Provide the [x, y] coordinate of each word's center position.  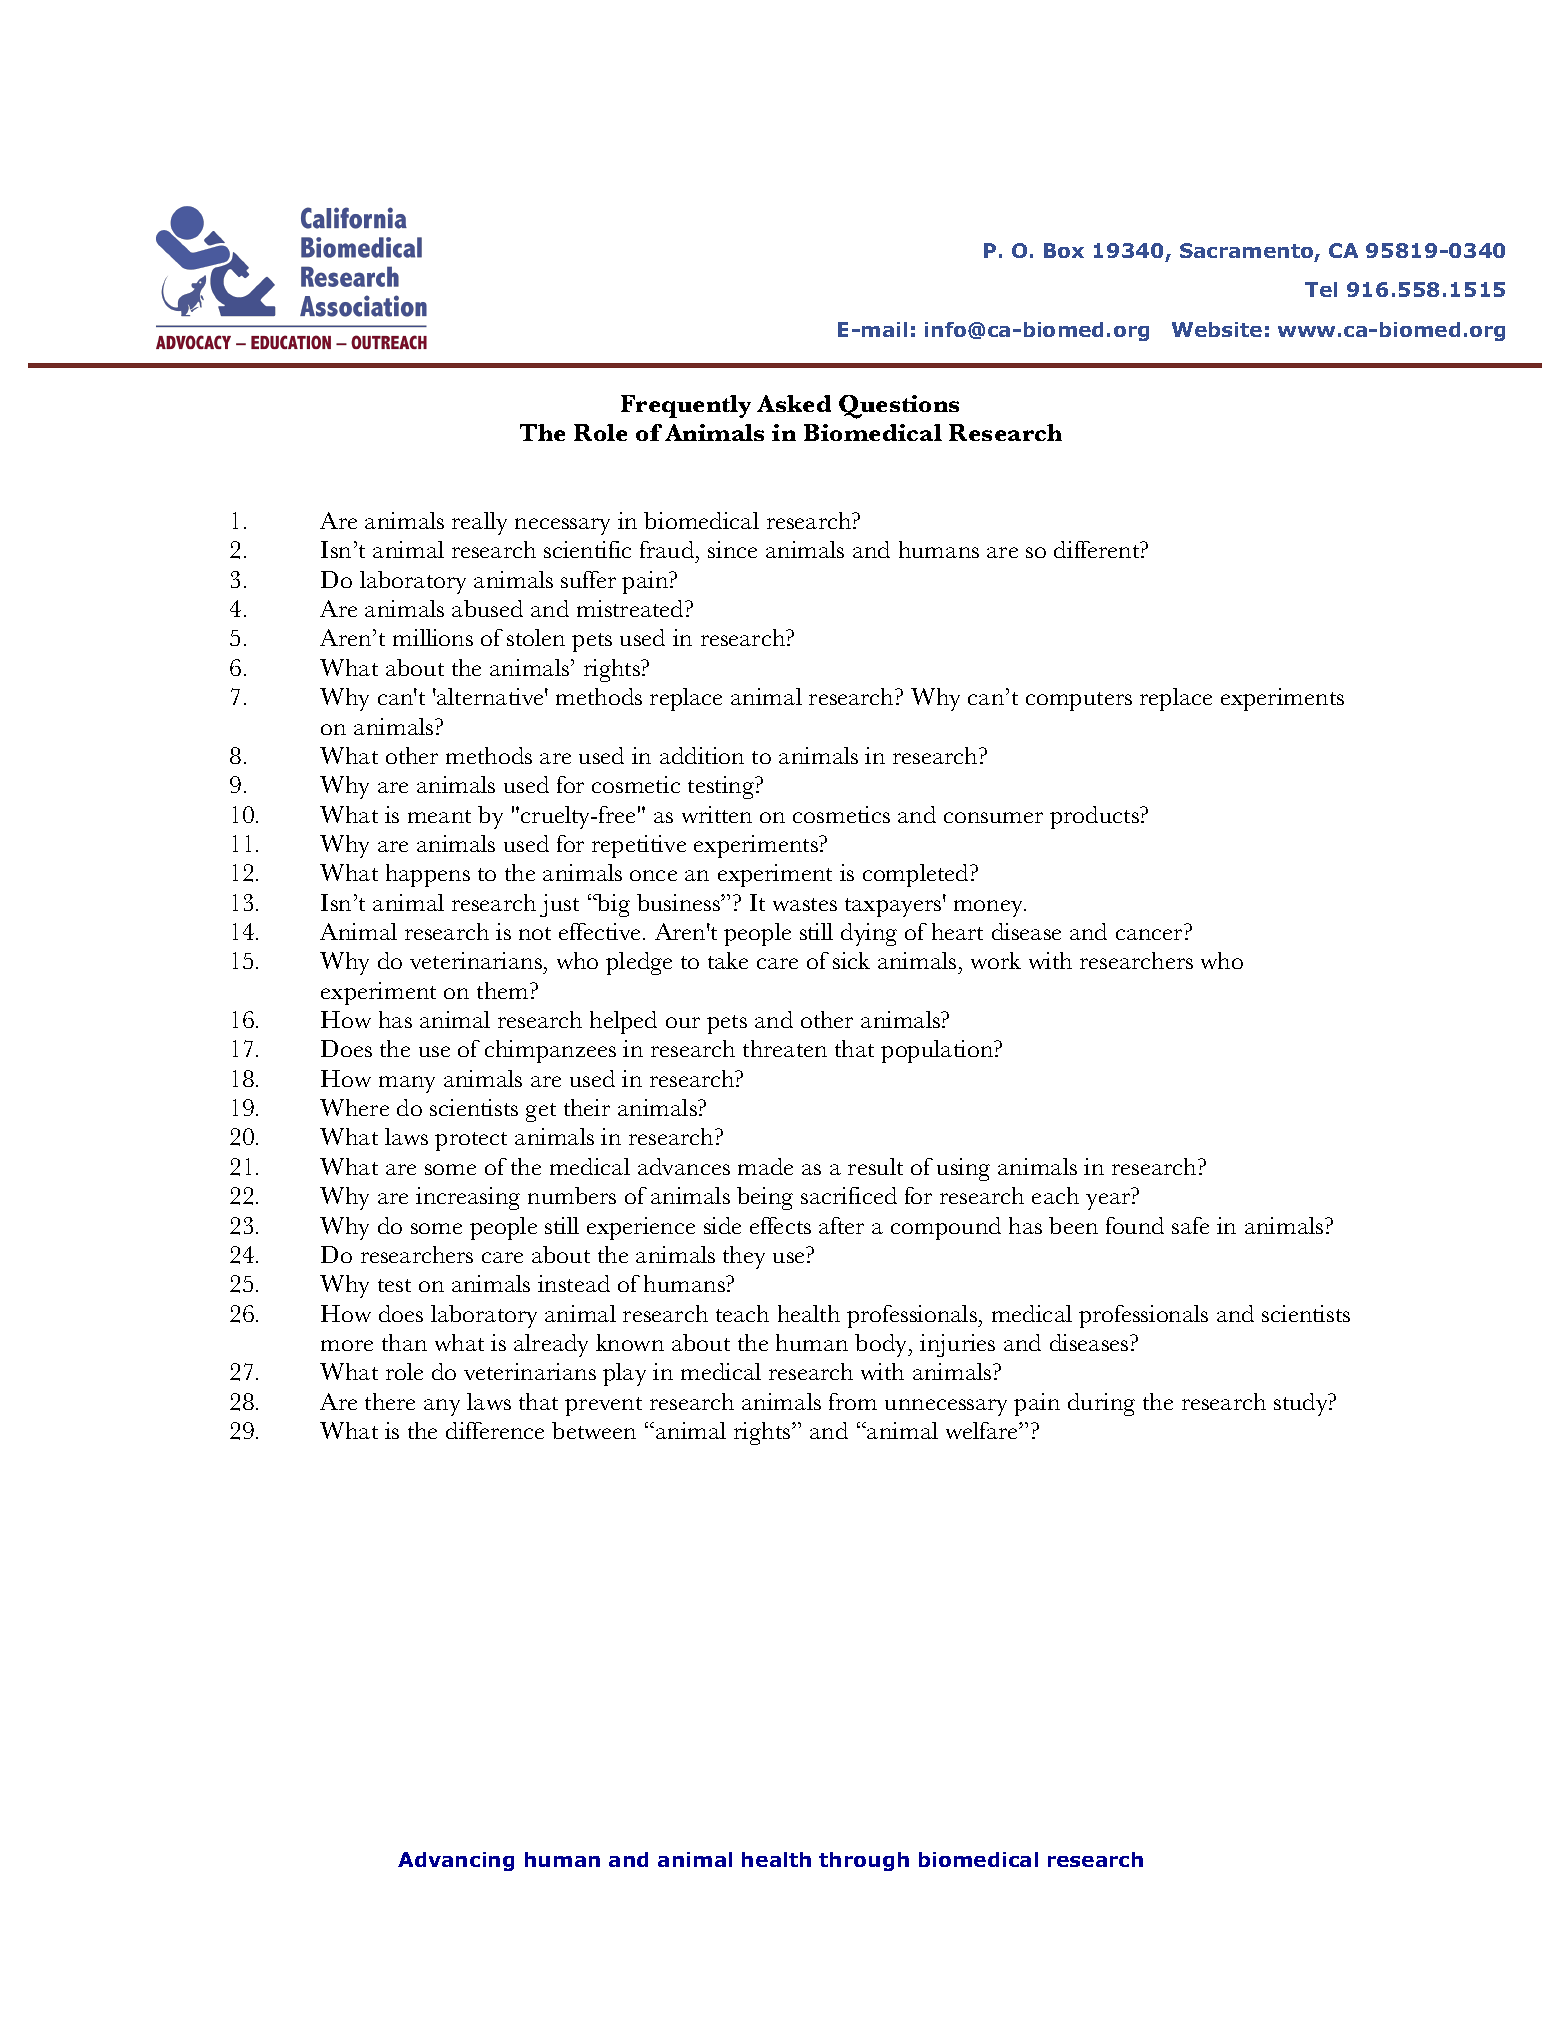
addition [702, 755]
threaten [785, 1048]
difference [495, 1430]
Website [1217, 329]
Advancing [456, 1861]
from [853, 1401]
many [407, 1084]
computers [1079, 701]
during [1101, 1404]
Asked [794, 403]
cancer [1151, 934]
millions [433, 637]
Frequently [686, 406]
